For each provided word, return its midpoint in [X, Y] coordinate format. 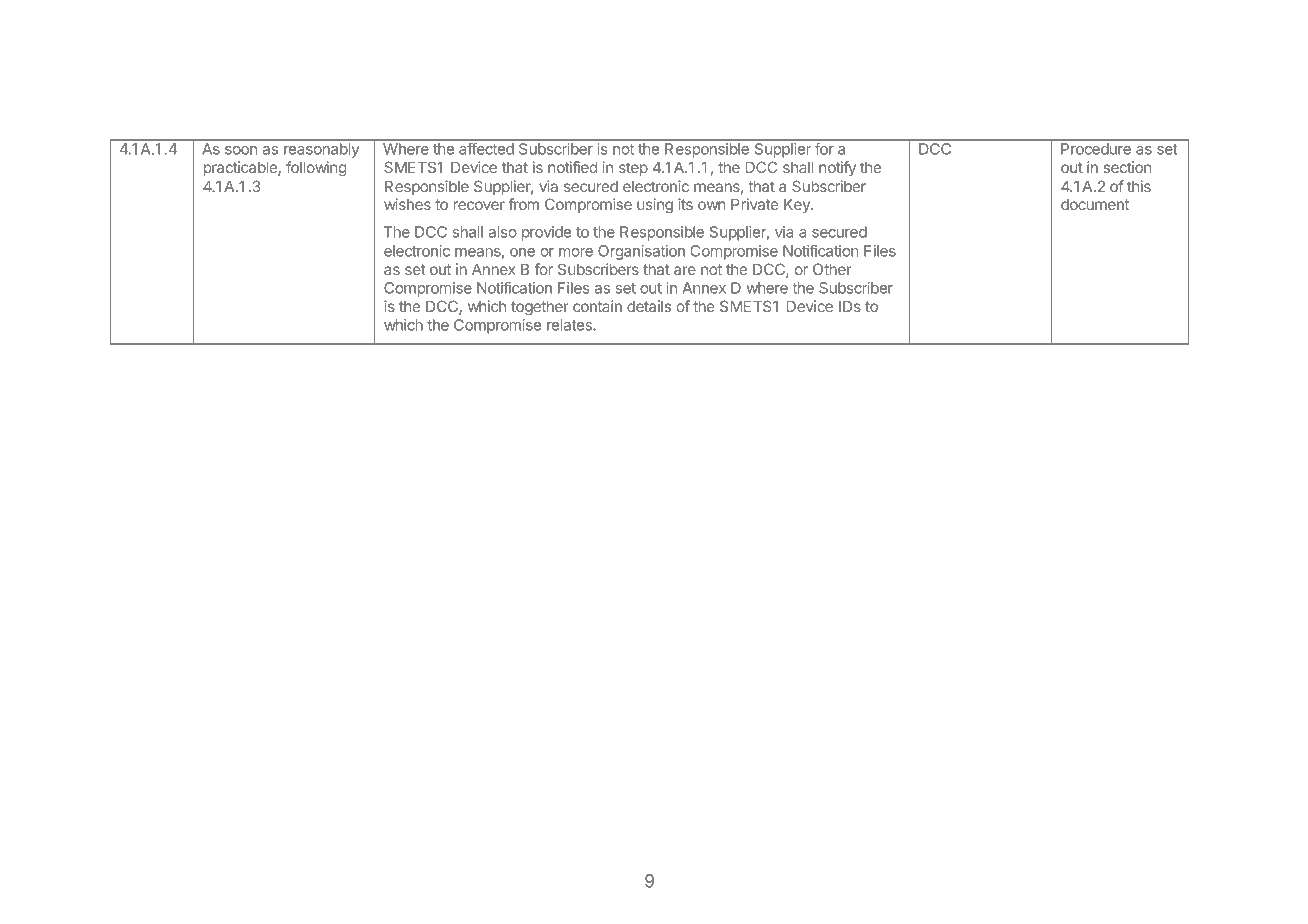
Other [832, 269]
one [522, 252]
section [1127, 167]
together [540, 308]
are [685, 270]
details [649, 306]
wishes [407, 204]
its [685, 204]
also [503, 232]
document [1095, 204]
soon [241, 150]
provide [546, 233]
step [633, 169]
